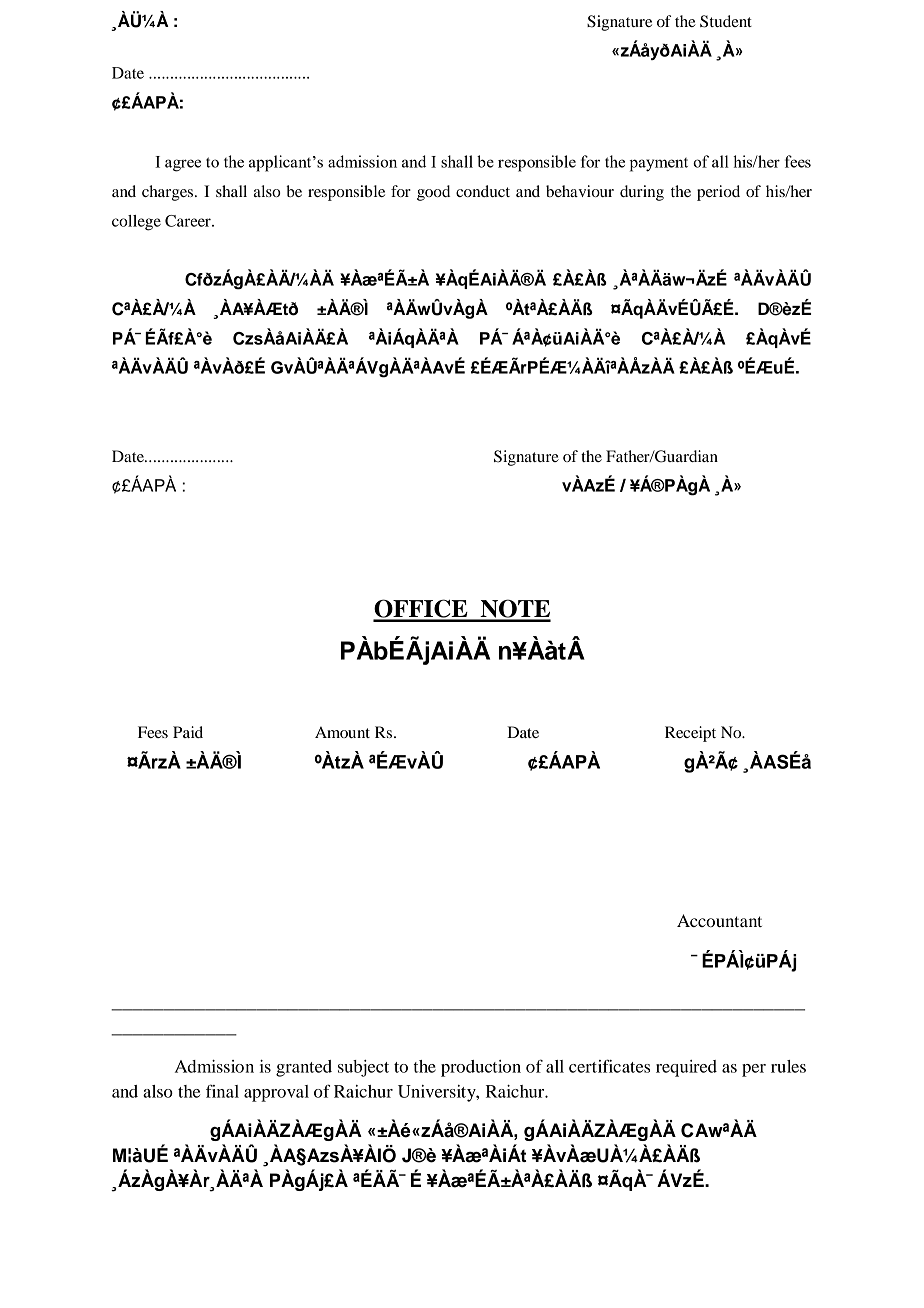  Describe the element at coordinates (183, 165) in the screenshot. I see `agree` at that location.
